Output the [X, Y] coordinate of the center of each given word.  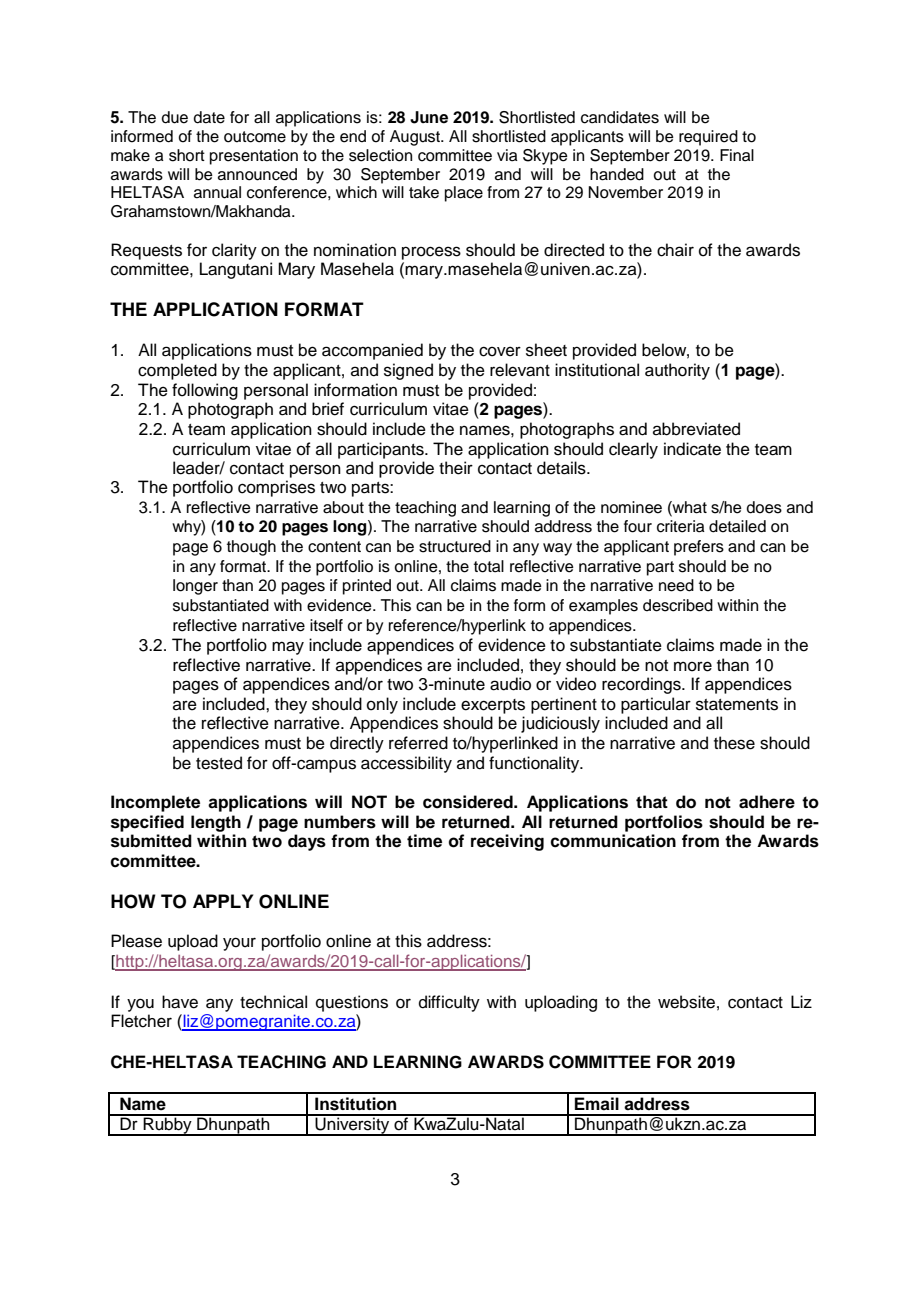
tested [219, 763]
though [251, 548]
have [180, 1002]
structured [455, 546]
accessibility [406, 764]
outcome [255, 137]
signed [408, 371]
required [708, 138]
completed [177, 371]
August [416, 138]
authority [677, 371]
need [676, 585]
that [652, 802]
